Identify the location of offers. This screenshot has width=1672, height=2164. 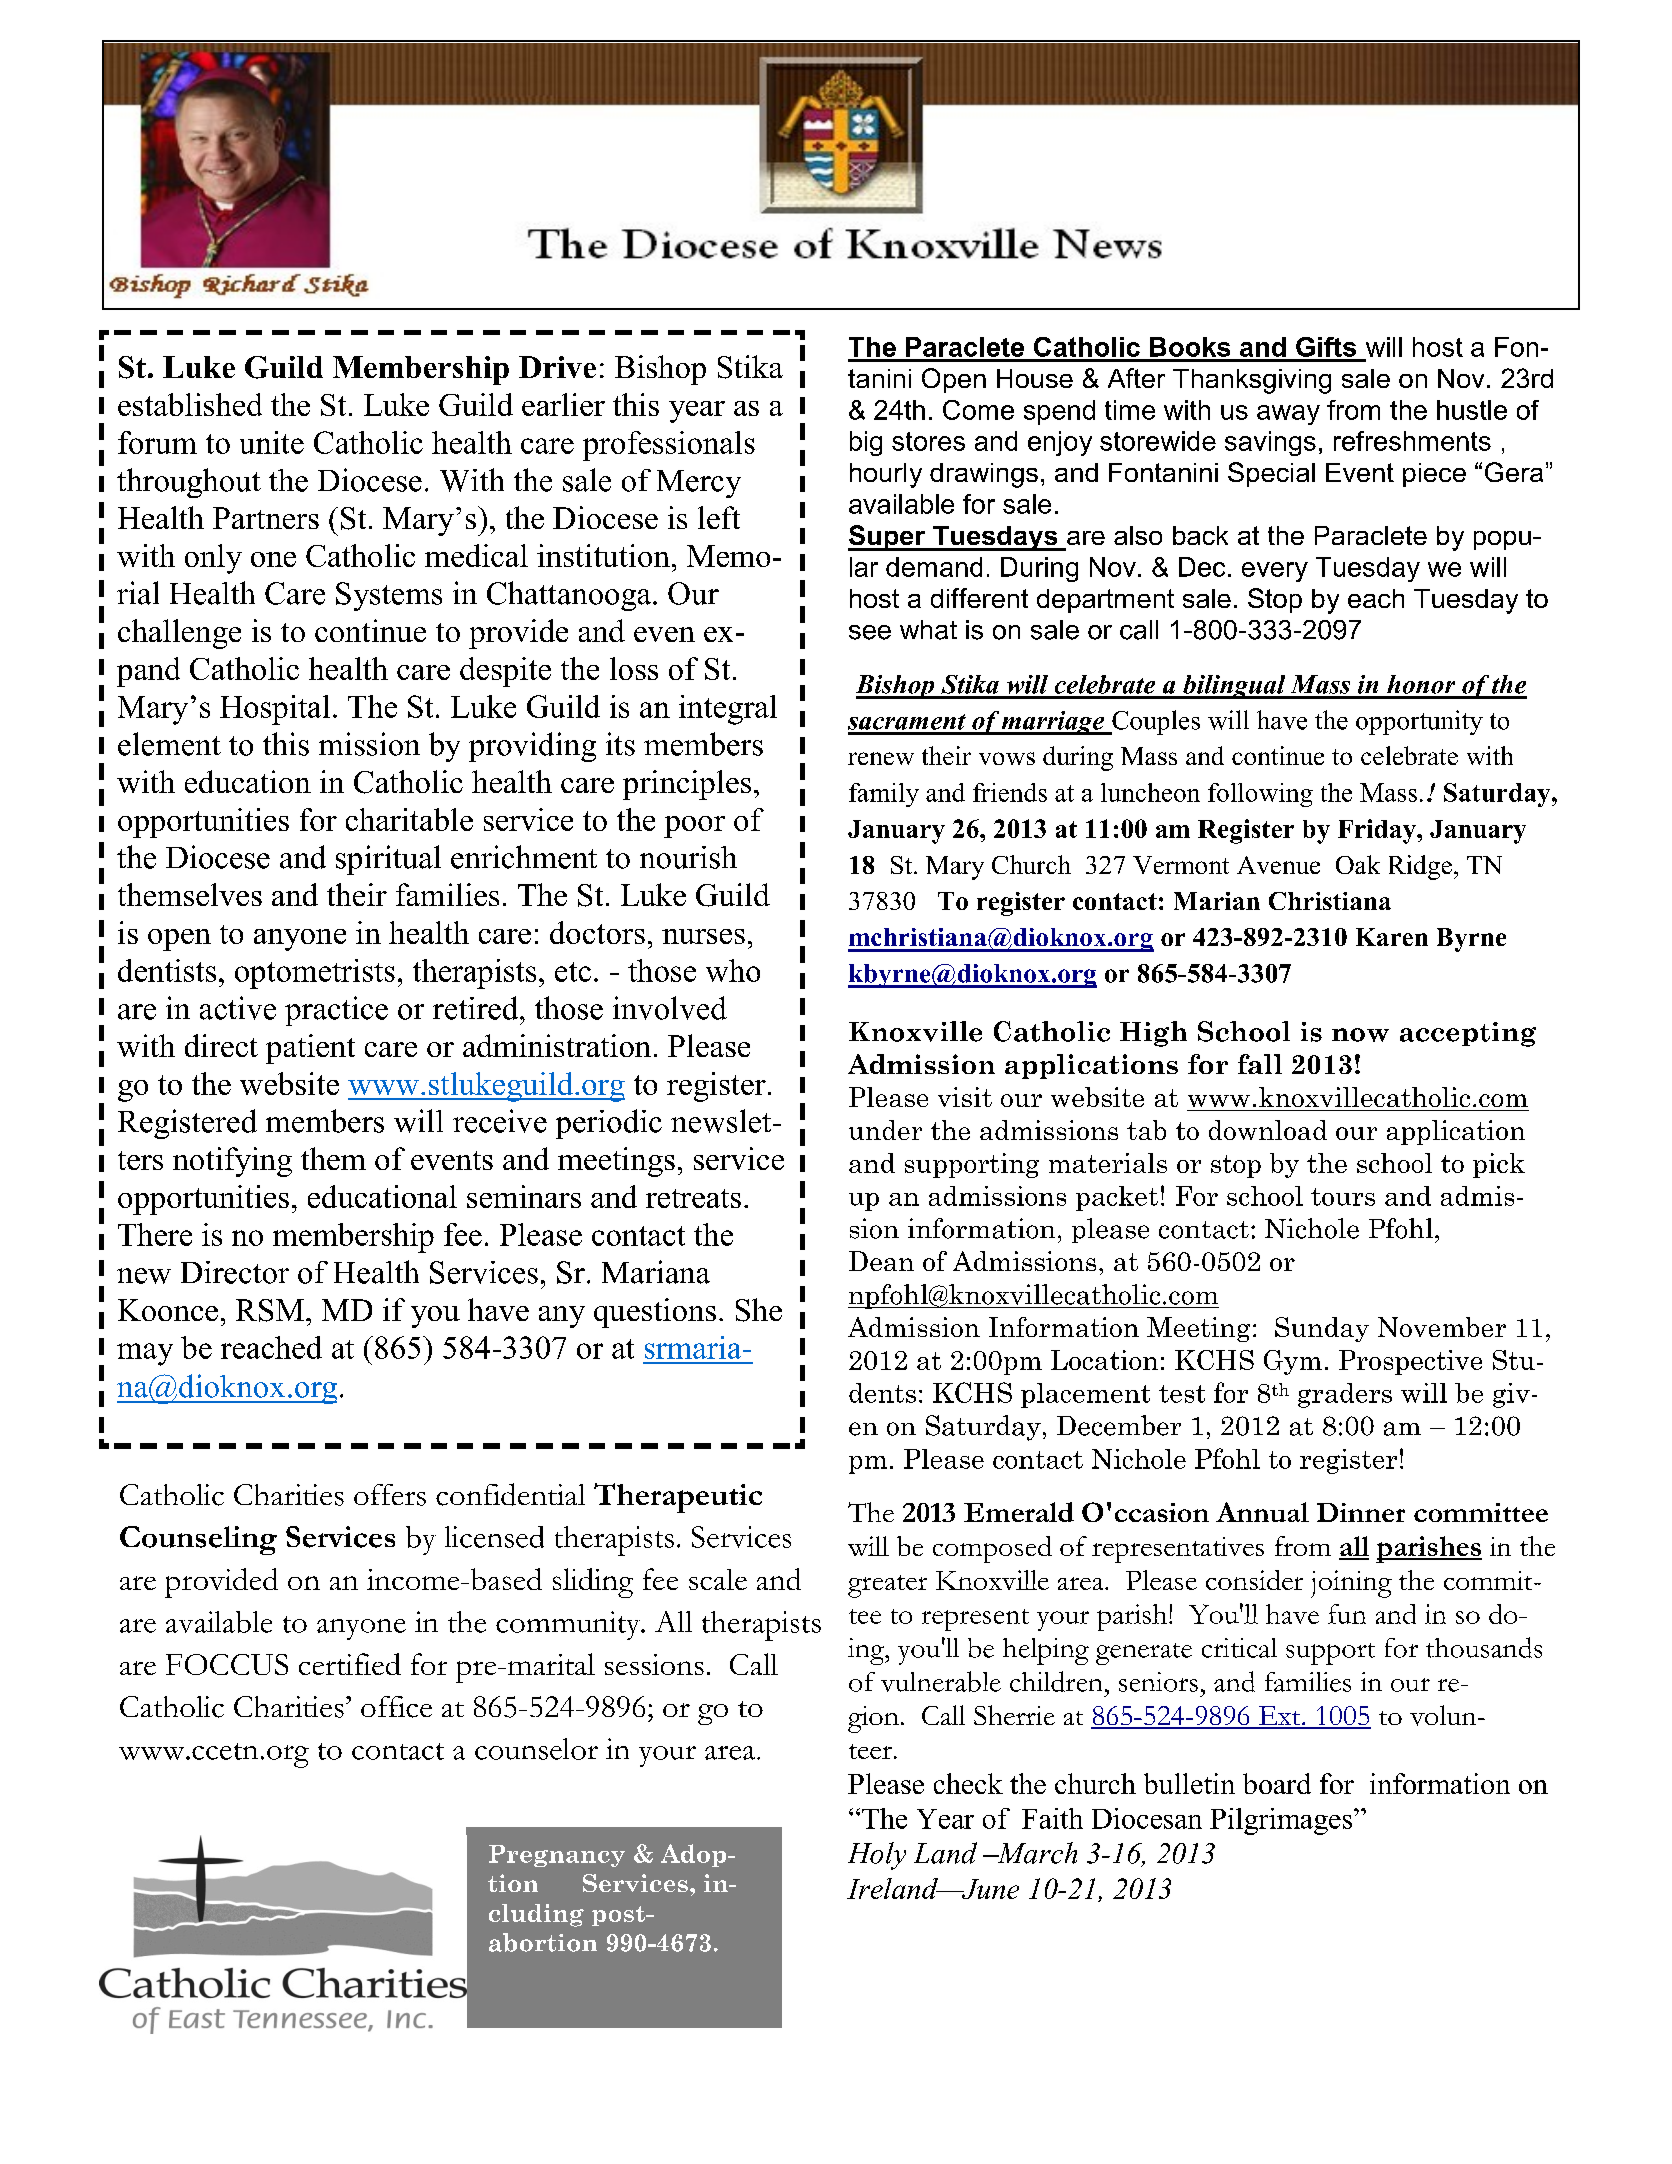
(390, 1495).
